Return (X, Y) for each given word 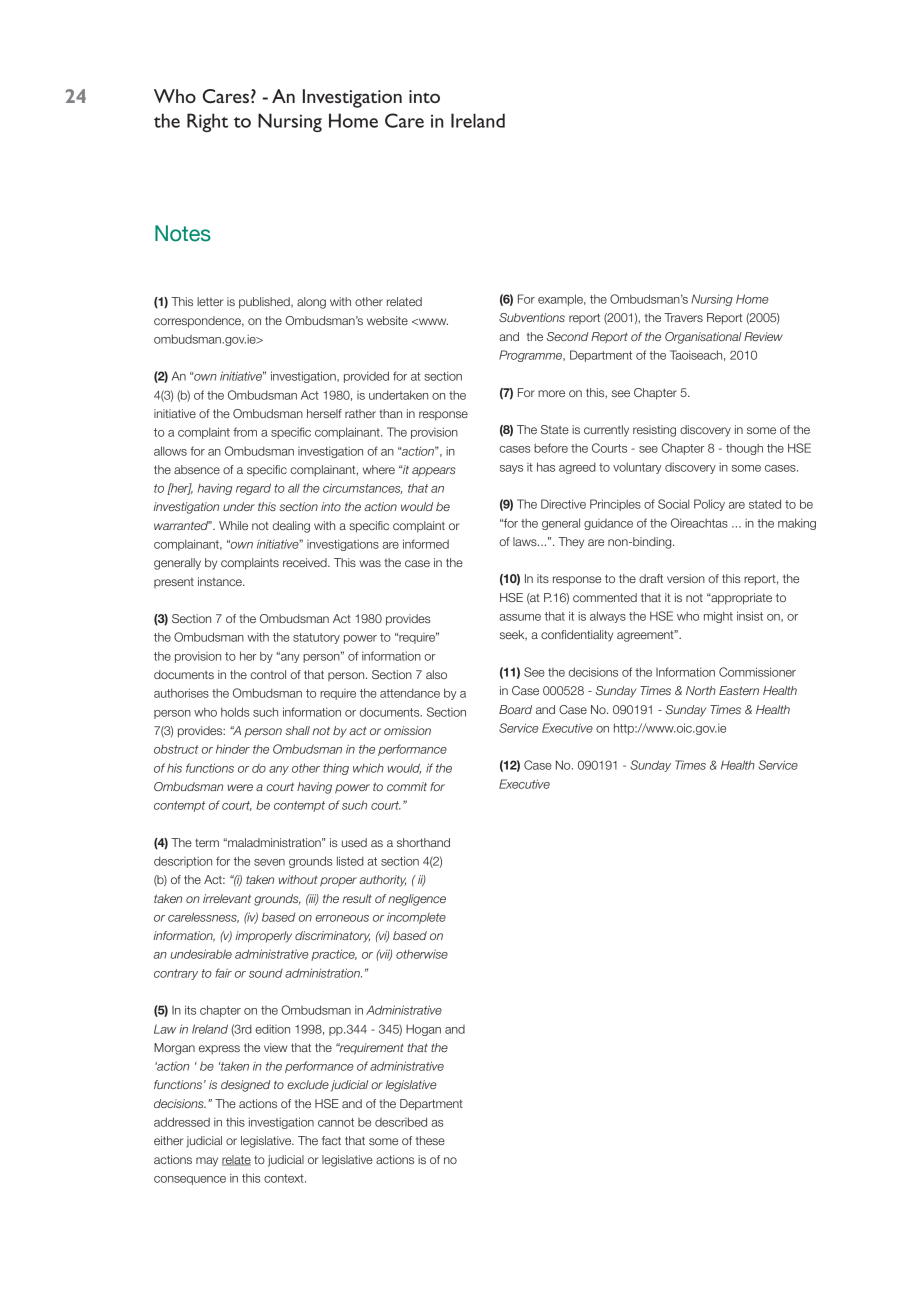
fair (223, 973)
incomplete (416, 918)
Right (207, 122)
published (265, 303)
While (233, 525)
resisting (654, 431)
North (701, 690)
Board (515, 709)
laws (526, 541)
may (207, 1162)
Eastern (739, 690)
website (387, 320)
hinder (233, 749)
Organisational (703, 338)
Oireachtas (699, 523)
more (551, 393)
